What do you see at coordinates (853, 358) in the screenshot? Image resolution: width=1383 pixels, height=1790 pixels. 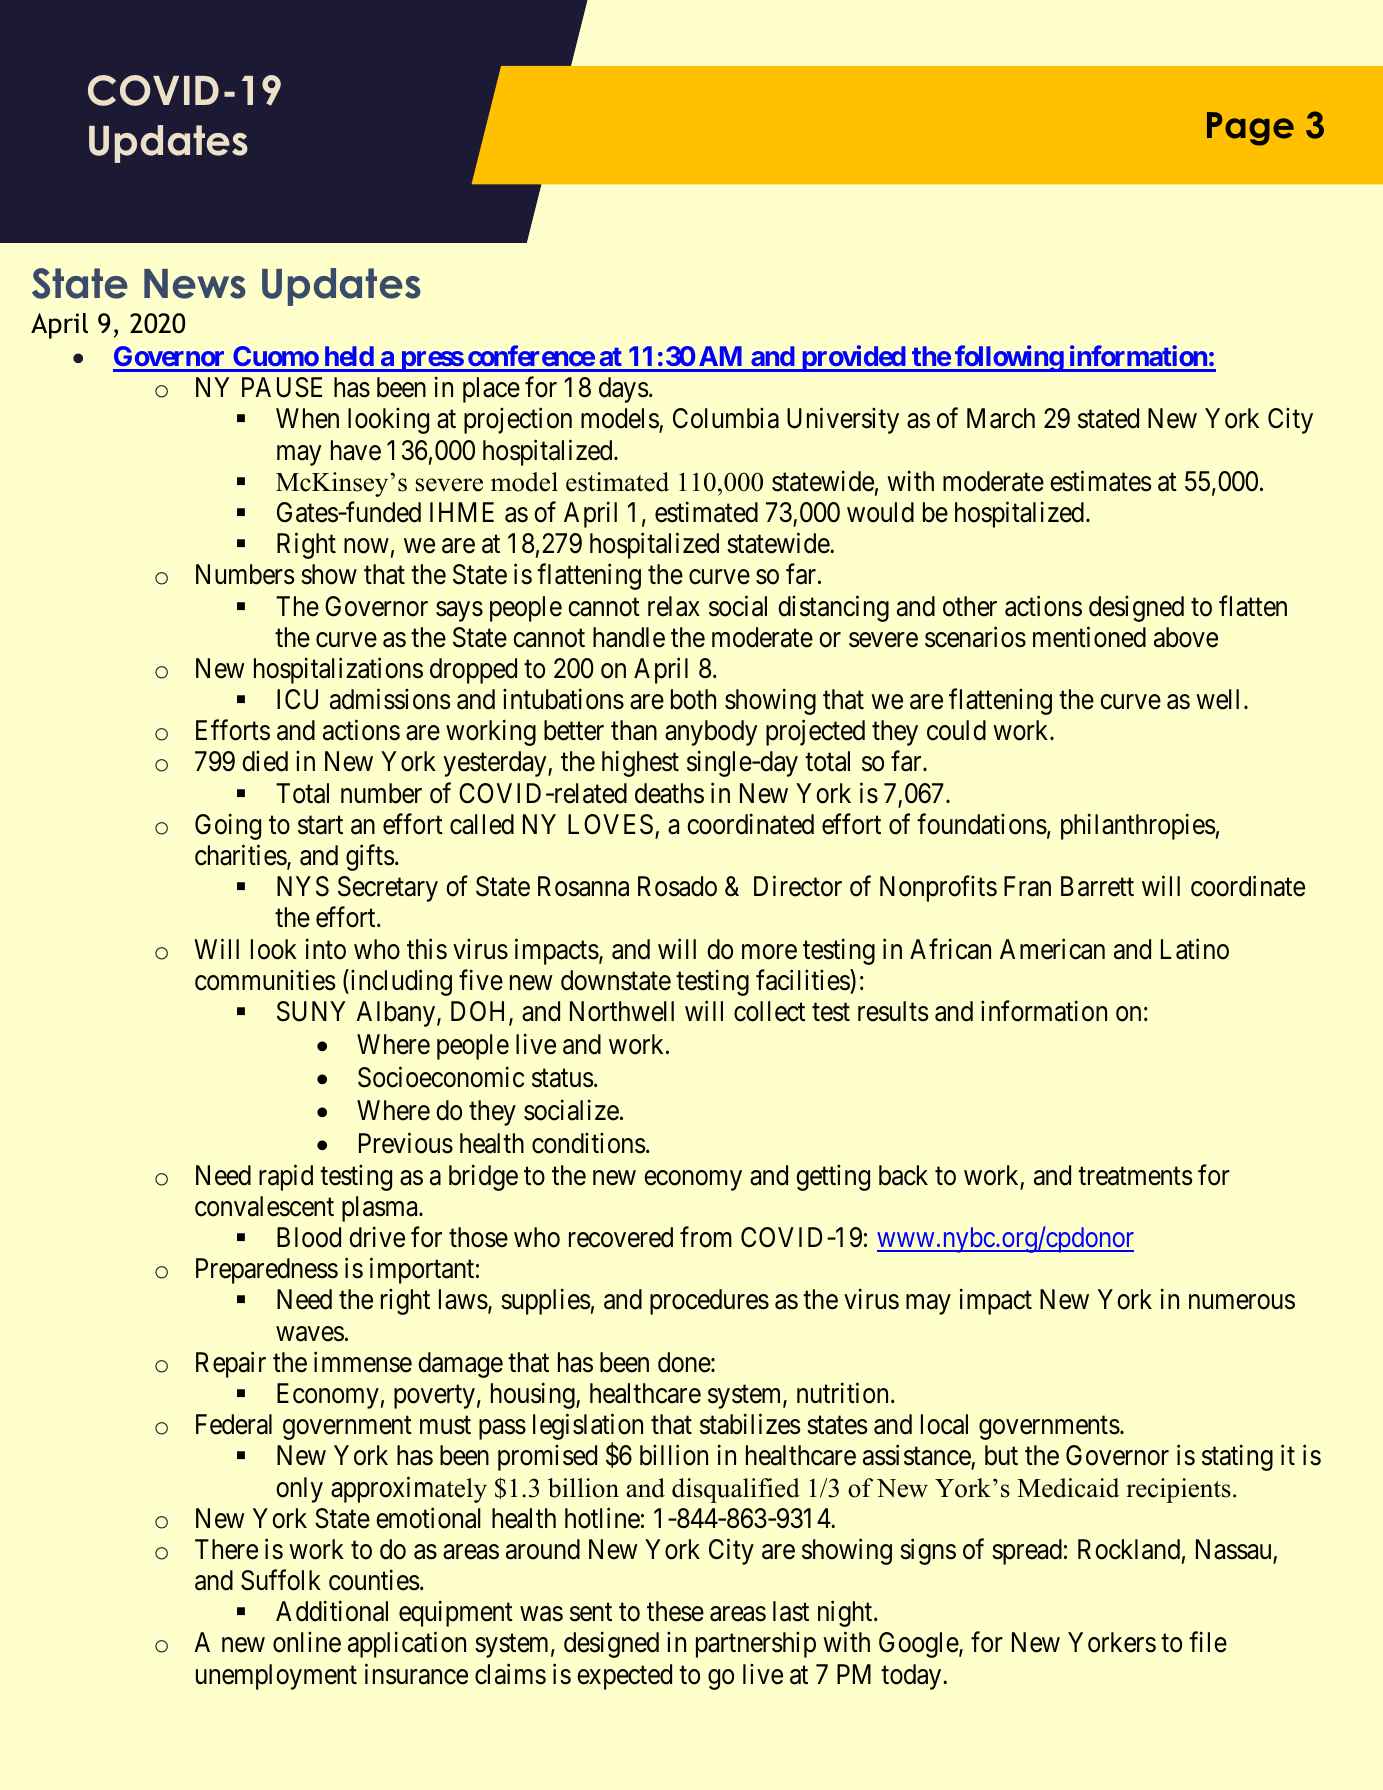 I see `provided` at bounding box center [853, 358].
